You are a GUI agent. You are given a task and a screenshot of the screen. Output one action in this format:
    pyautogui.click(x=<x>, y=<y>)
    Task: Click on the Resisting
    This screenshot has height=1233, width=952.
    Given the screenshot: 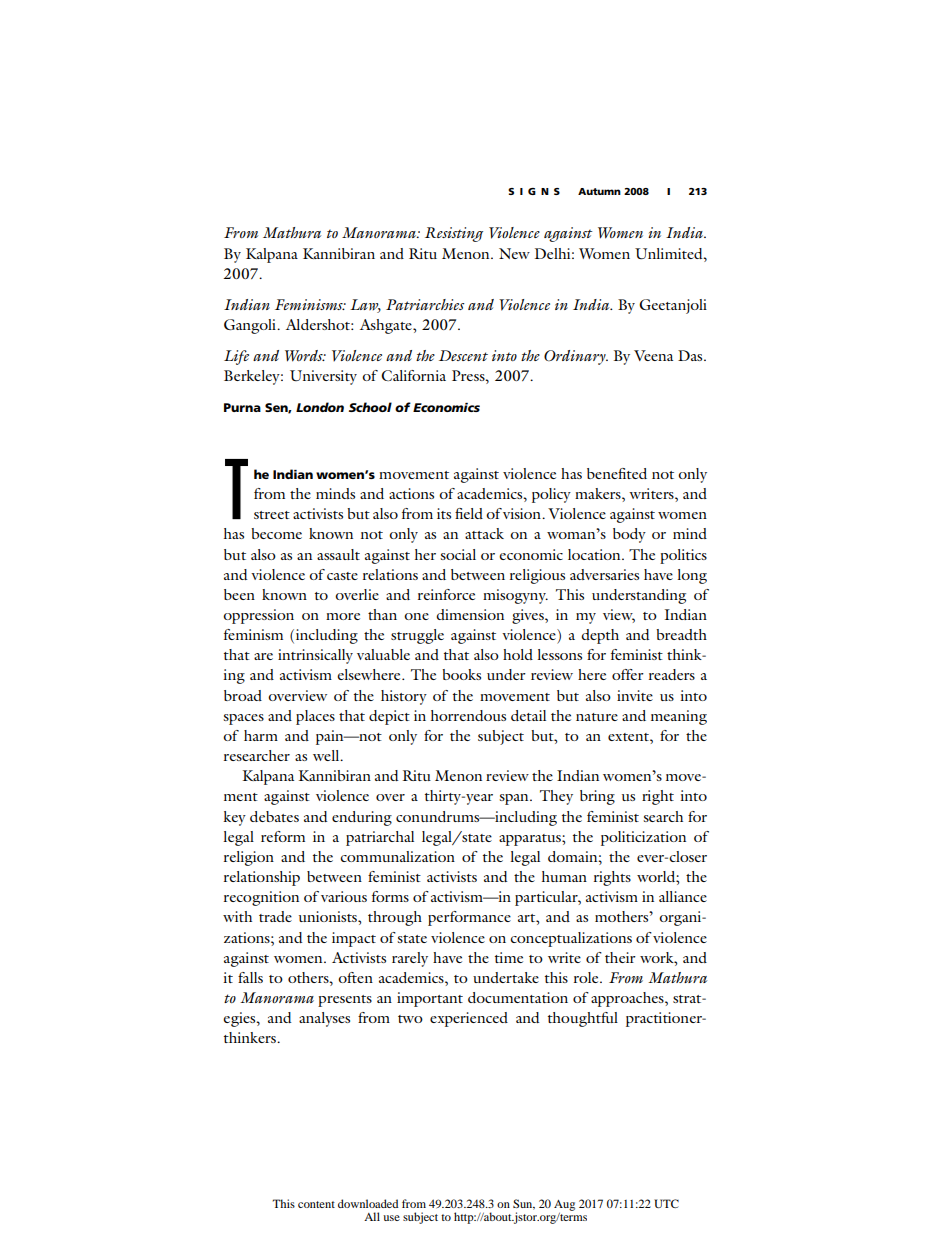 What is the action you would take?
    pyautogui.click(x=454, y=234)
